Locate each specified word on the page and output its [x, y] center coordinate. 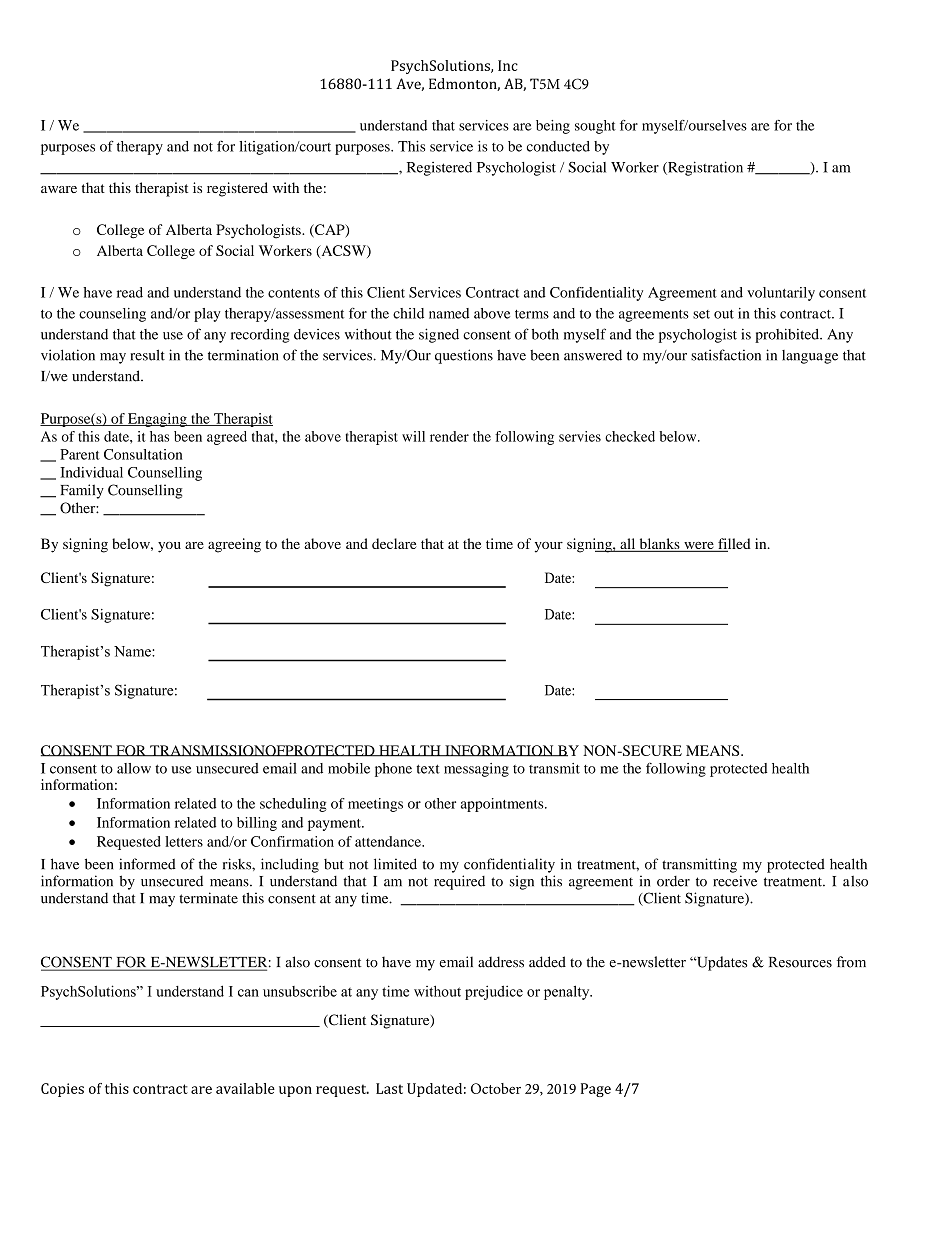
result [147, 355]
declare [394, 543]
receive [735, 881]
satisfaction [726, 355]
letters [184, 841]
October [496, 1088]
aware [59, 189]
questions [464, 356]
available [245, 1088]
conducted [558, 146]
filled [733, 545]
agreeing [234, 545]
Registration [704, 168]
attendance [389, 841]
